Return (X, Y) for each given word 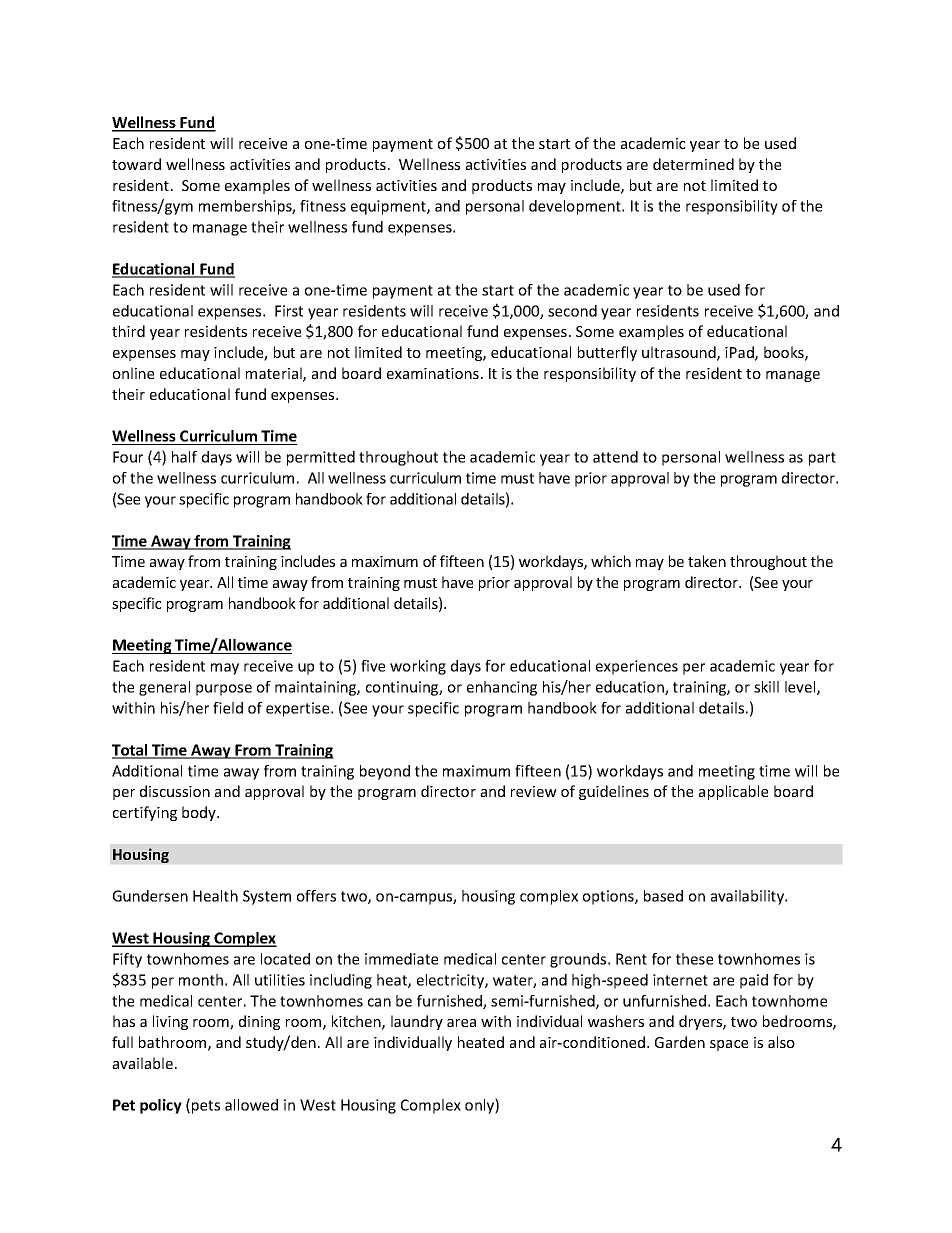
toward (136, 164)
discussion (175, 791)
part (822, 459)
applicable (733, 792)
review (534, 791)
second (572, 311)
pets (206, 1107)
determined (693, 164)
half (184, 457)
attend (615, 457)
